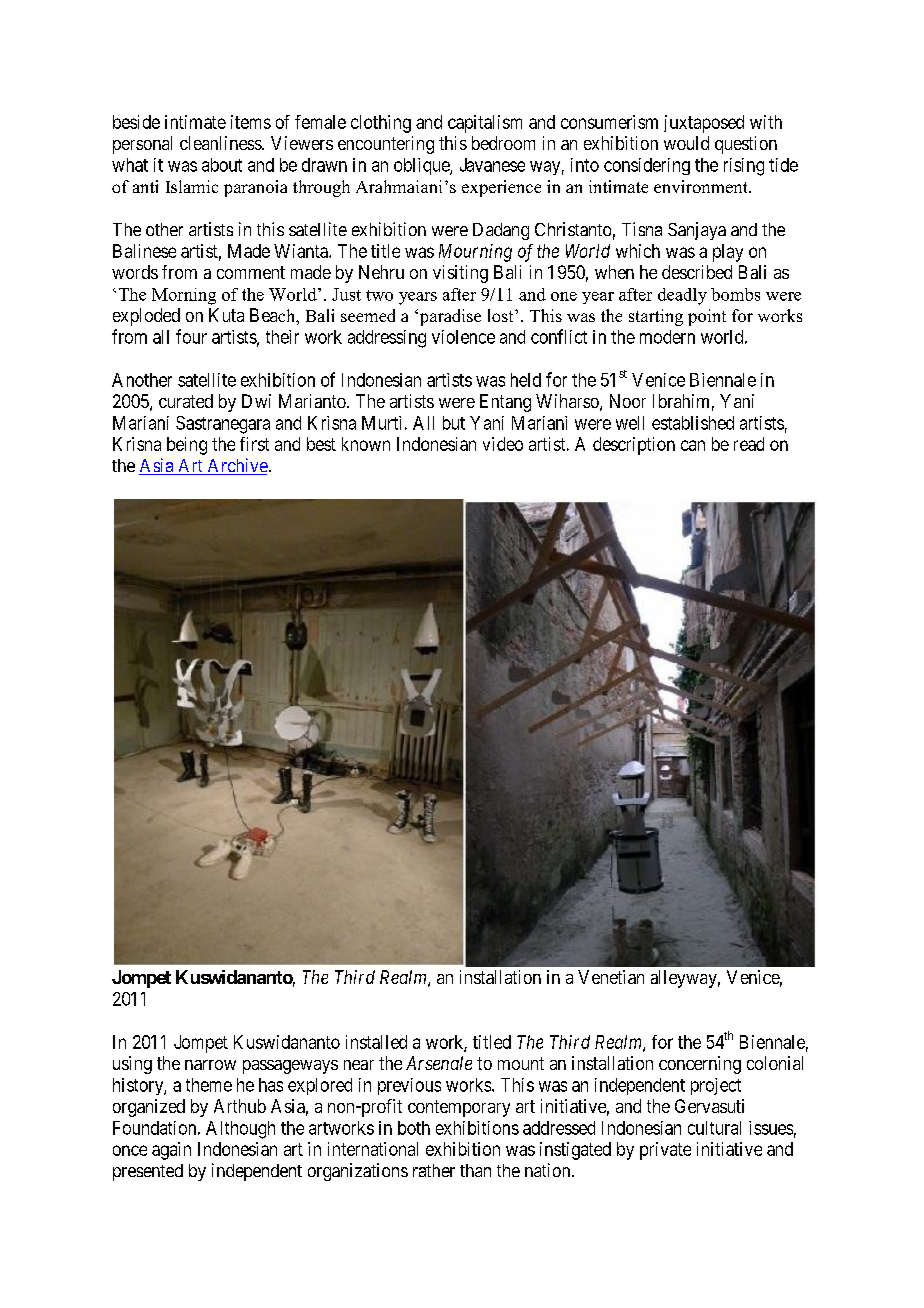  Describe the element at coordinates (236, 466) in the document. I see `Archive` at that location.
